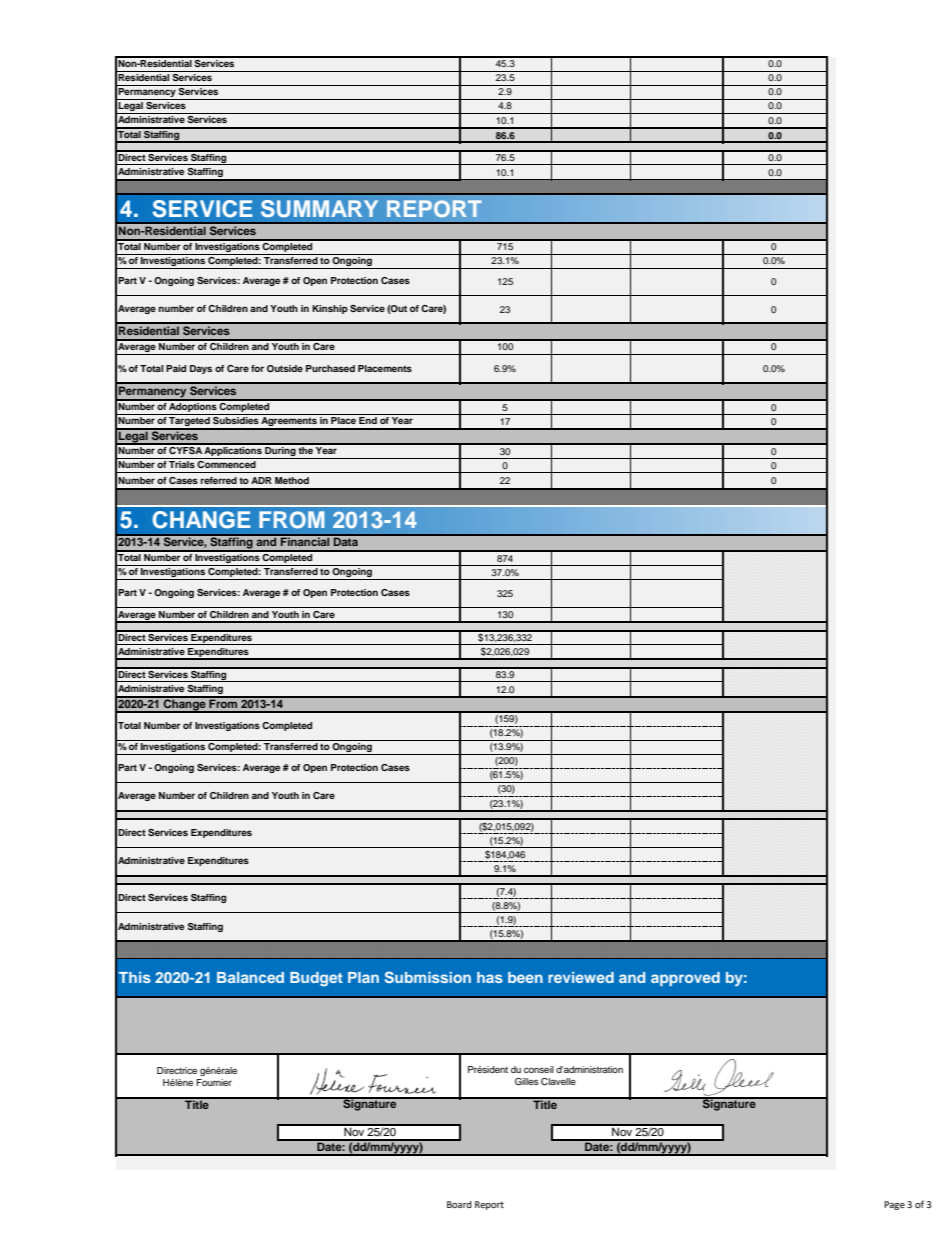 The height and width of the screenshot is (1233, 952). Describe the element at coordinates (214, 1082) in the screenshot. I see `Fournier` at that location.
